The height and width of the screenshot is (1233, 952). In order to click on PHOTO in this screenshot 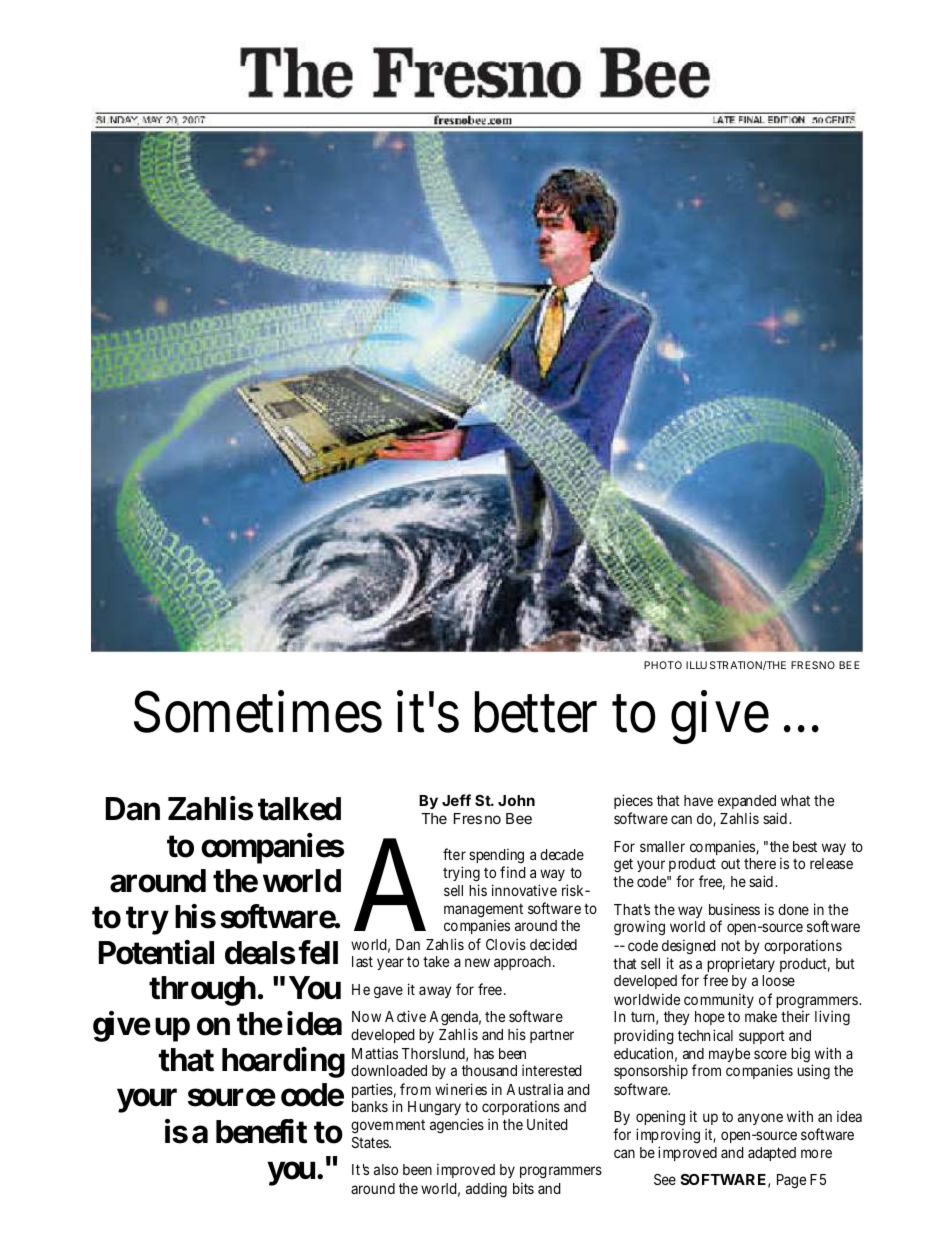, I will do `click(663, 665)`.
